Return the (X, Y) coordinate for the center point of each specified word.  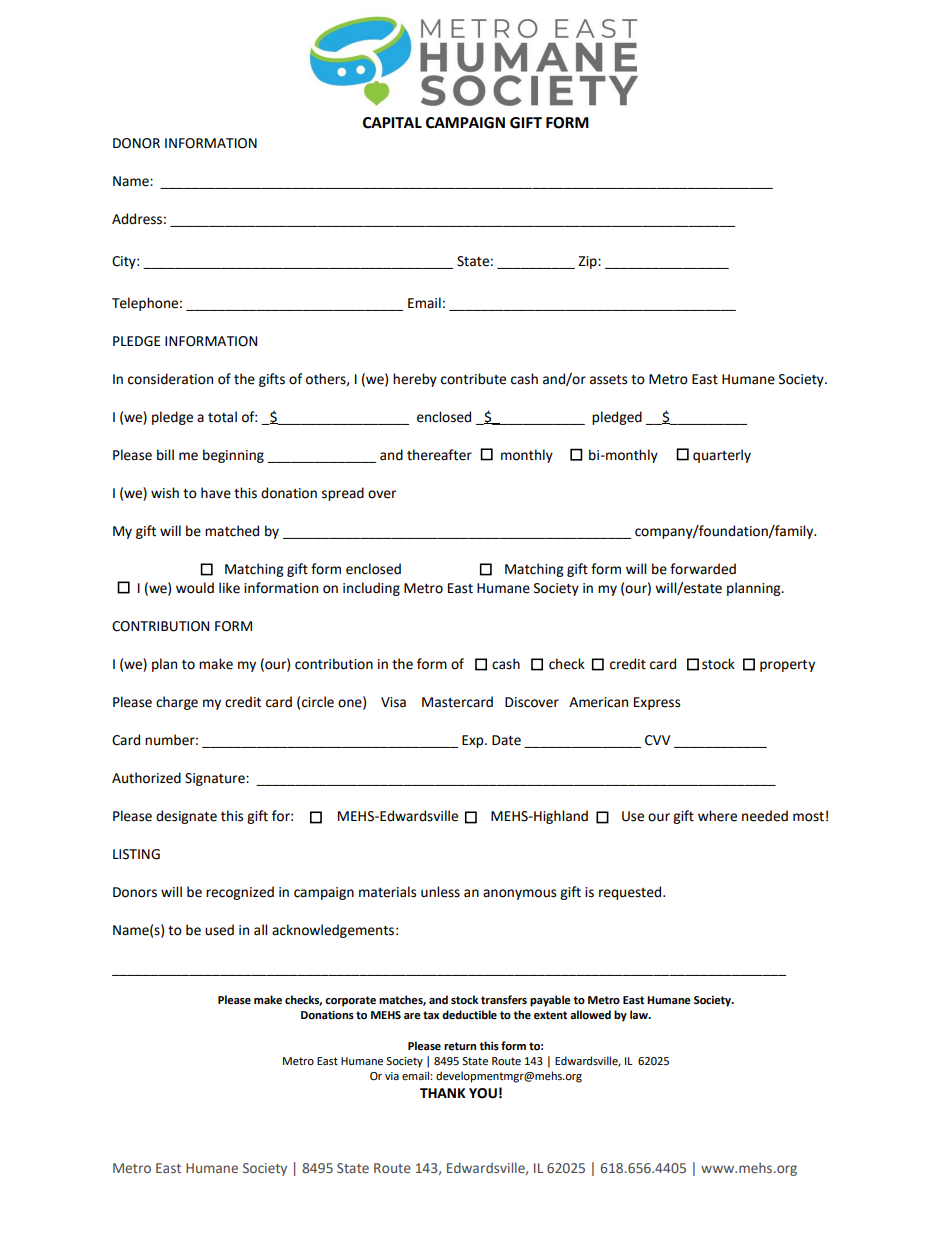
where (717, 816)
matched (232, 531)
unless (440, 892)
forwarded (703, 569)
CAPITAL (392, 123)
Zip (588, 262)
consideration (170, 379)
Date (506, 740)
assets (608, 380)
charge (177, 703)
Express (657, 703)
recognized (240, 893)
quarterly (722, 456)
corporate (350, 1001)
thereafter (439, 455)
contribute (473, 379)
